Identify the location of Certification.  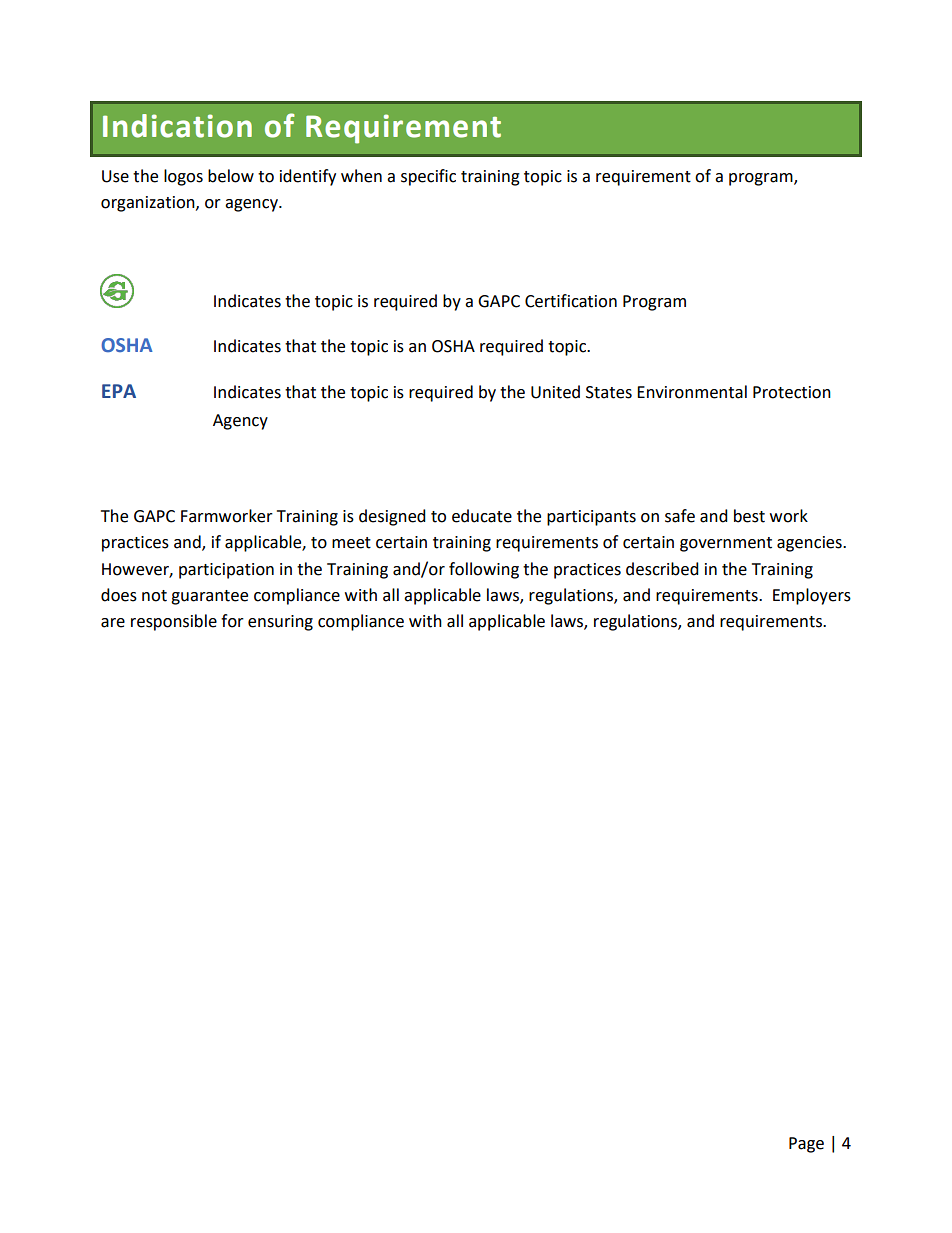
(571, 301).
